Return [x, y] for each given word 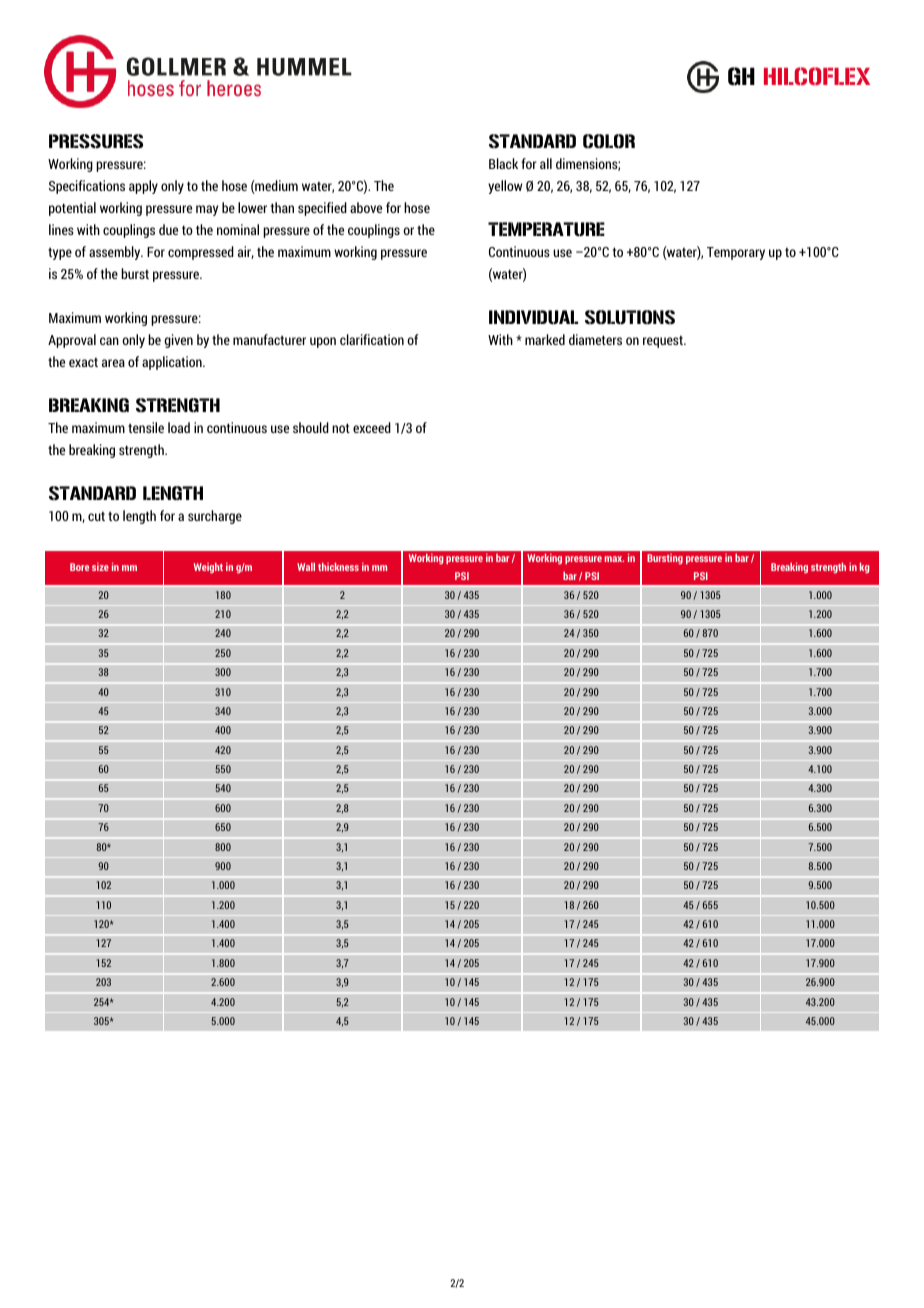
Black [503, 163]
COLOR [609, 141]
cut [96, 516]
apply [143, 187]
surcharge [215, 517]
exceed [372, 427]
